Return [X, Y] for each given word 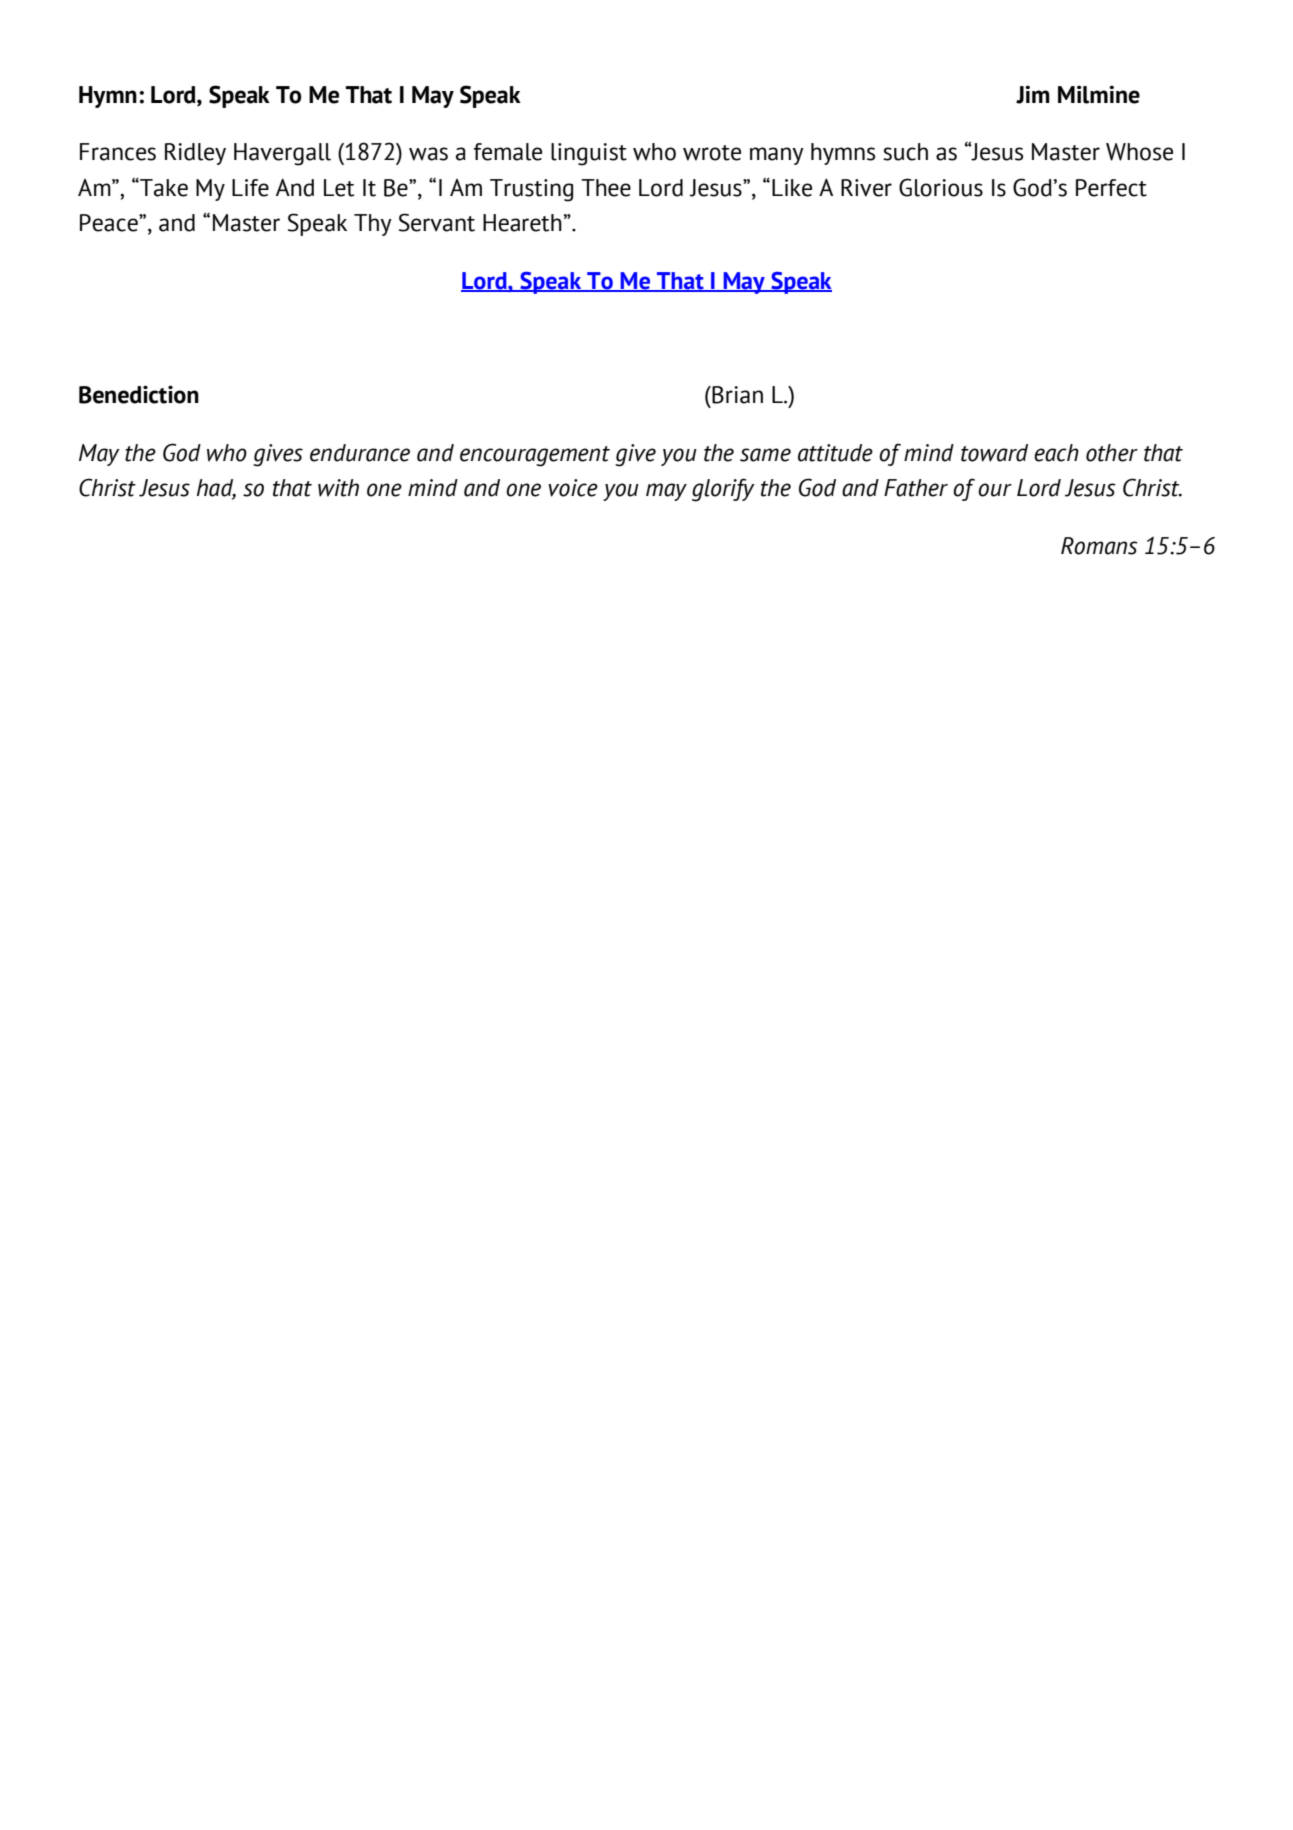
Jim [1033, 94]
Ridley [195, 154]
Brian [736, 395]
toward [994, 453]
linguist [589, 154]
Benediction [139, 394]
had [216, 489]
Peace [110, 223]
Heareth [522, 223]
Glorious [941, 187]
